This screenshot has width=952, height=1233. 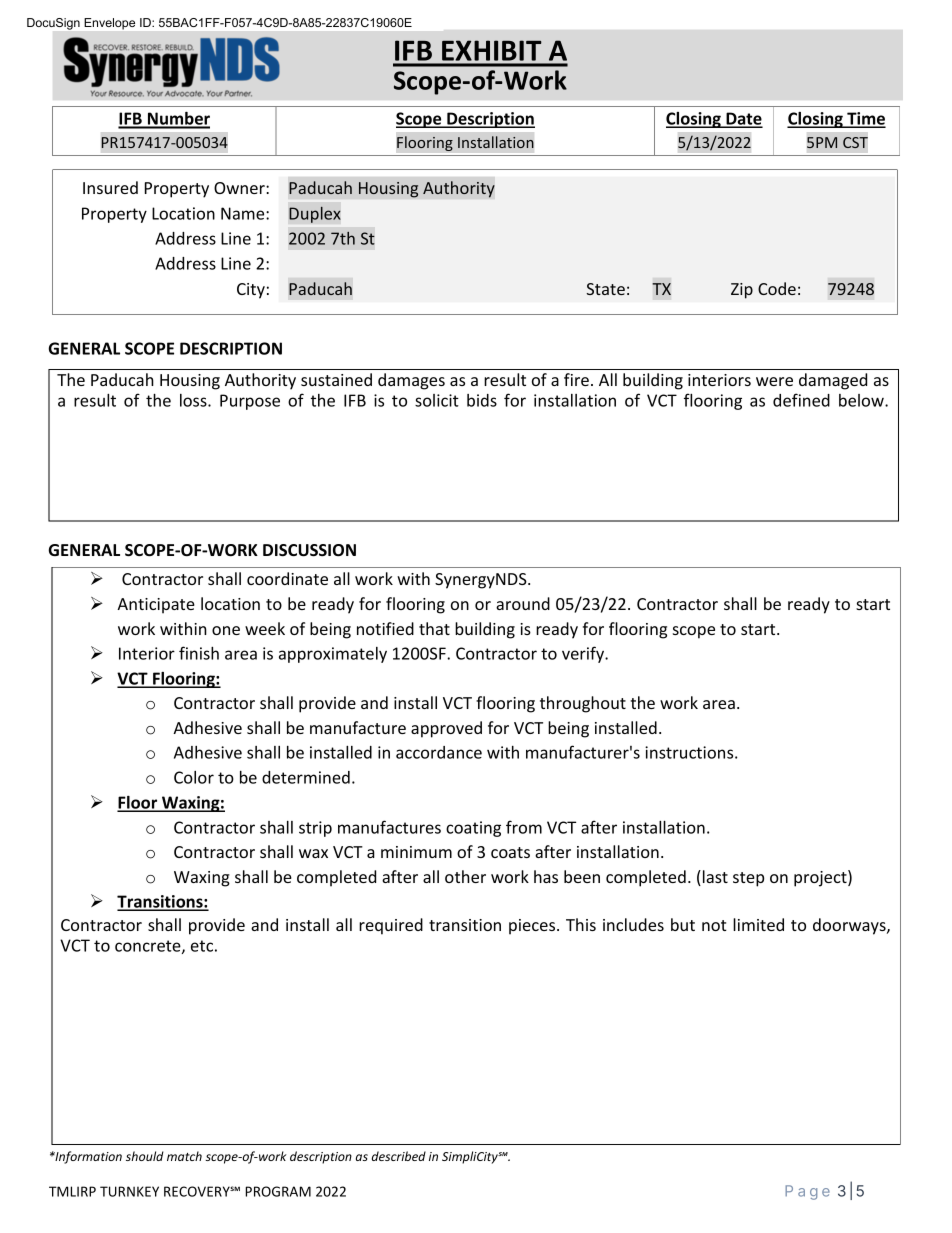 I want to click on defined, so click(x=801, y=400).
